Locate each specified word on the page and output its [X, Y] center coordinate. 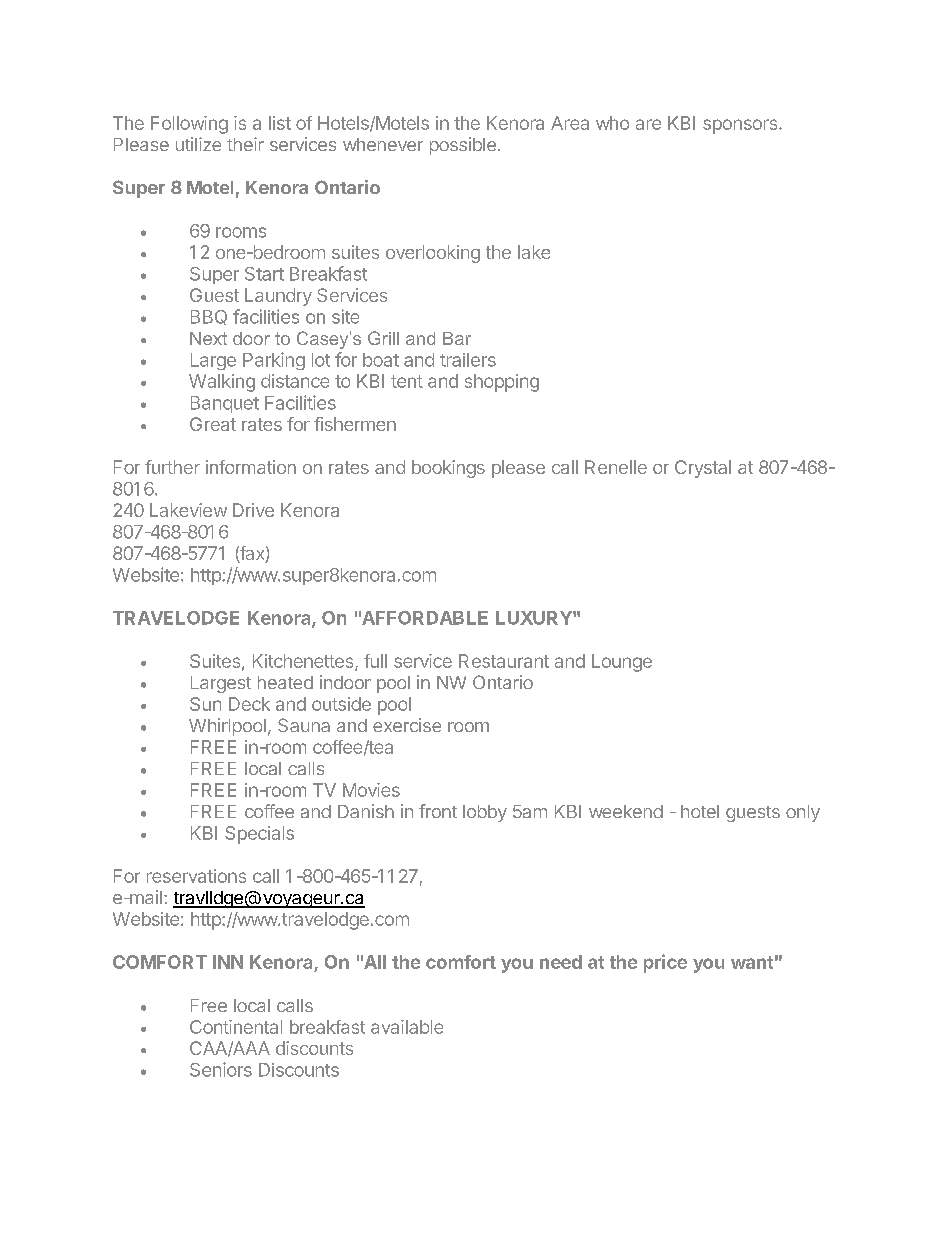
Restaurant [504, 661]
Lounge [622, 663]
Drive [253, 510]
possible [463, 146]
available [407, 1027]
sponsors [741, 126]
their [245, 144]
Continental [236, 1027]
